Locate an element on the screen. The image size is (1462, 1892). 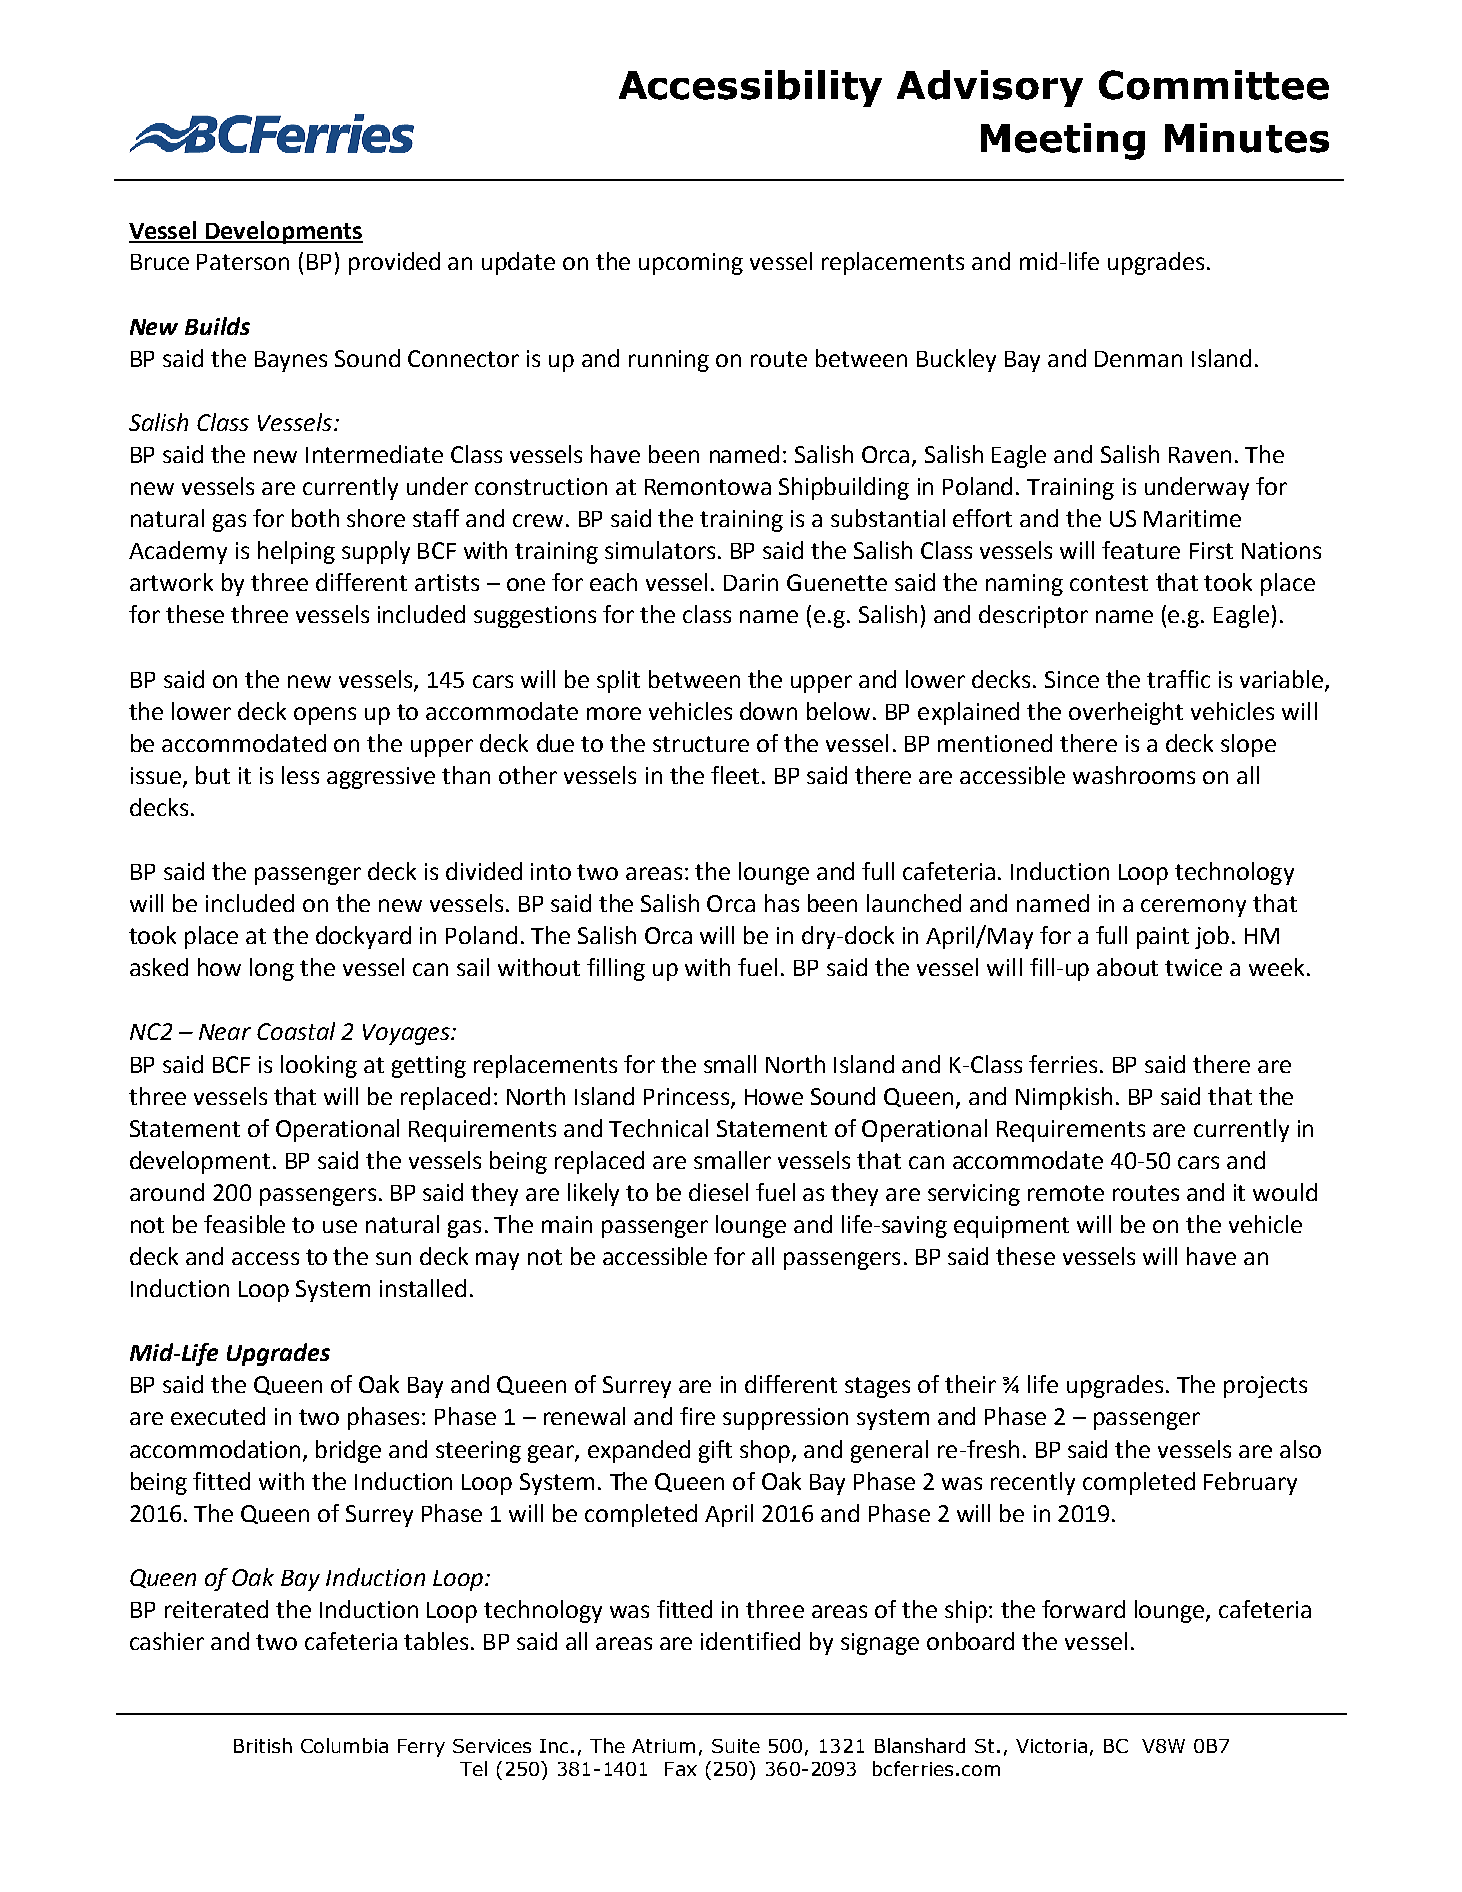
Suite is located at coordinates (736, 1746).
